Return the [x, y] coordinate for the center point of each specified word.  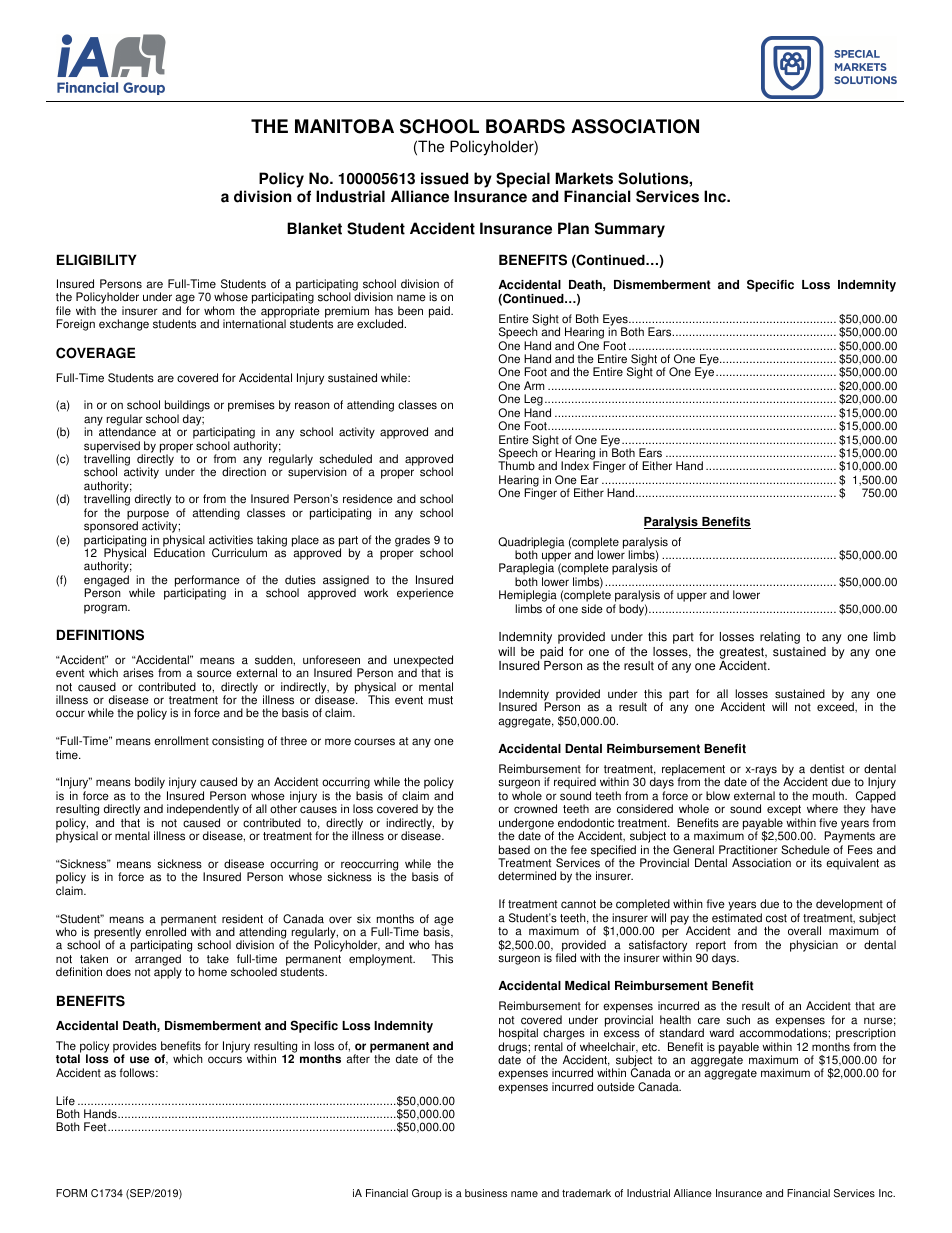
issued [444, 178]
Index [575, 466]
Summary [630, 230]
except [784, 812]
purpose [148, 516]
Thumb [516, 466]
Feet [96, 1127]
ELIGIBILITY [97, 260]
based [514, 850]
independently [203, 811]
